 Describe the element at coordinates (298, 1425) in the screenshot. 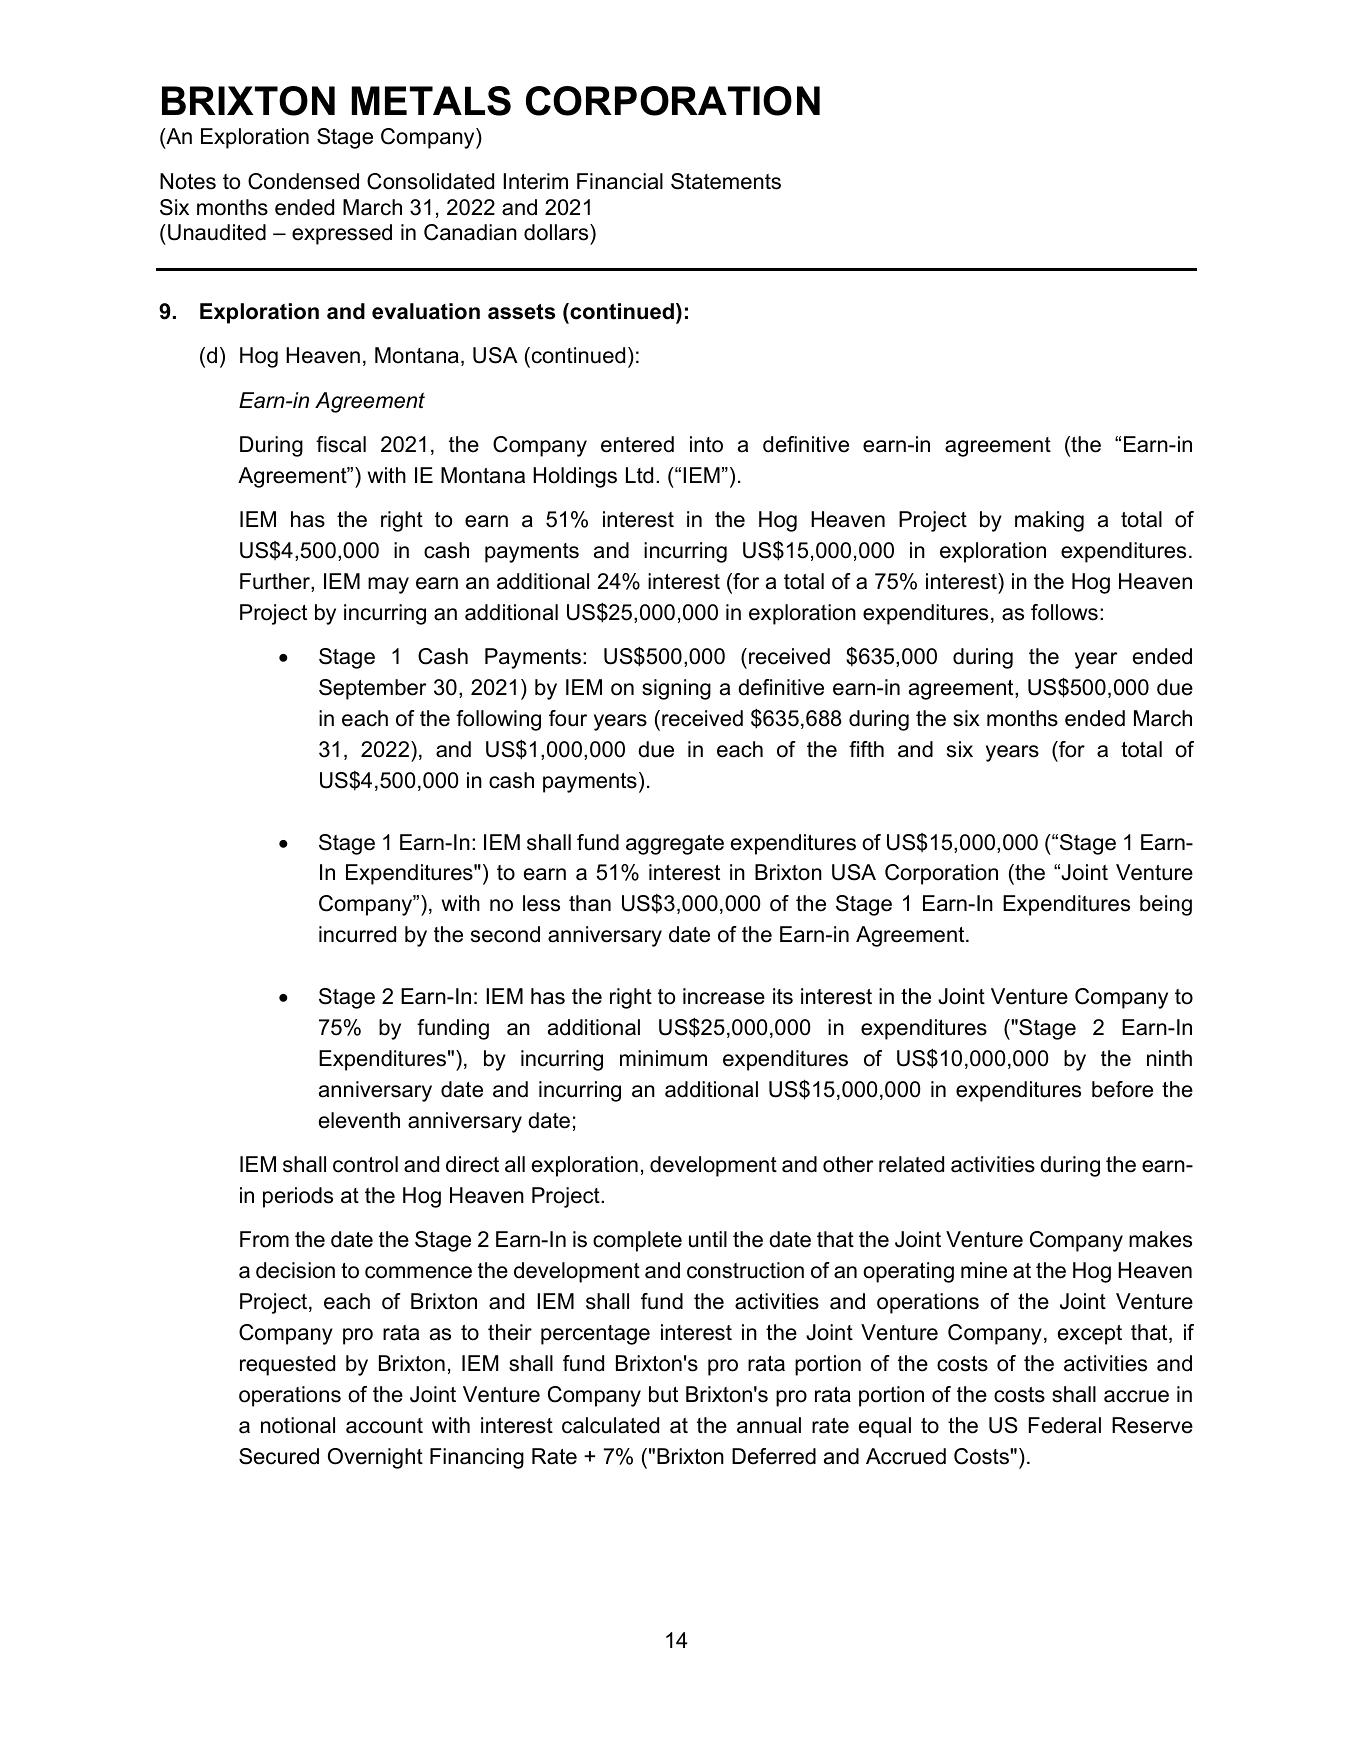

I see `notional` at that location.
